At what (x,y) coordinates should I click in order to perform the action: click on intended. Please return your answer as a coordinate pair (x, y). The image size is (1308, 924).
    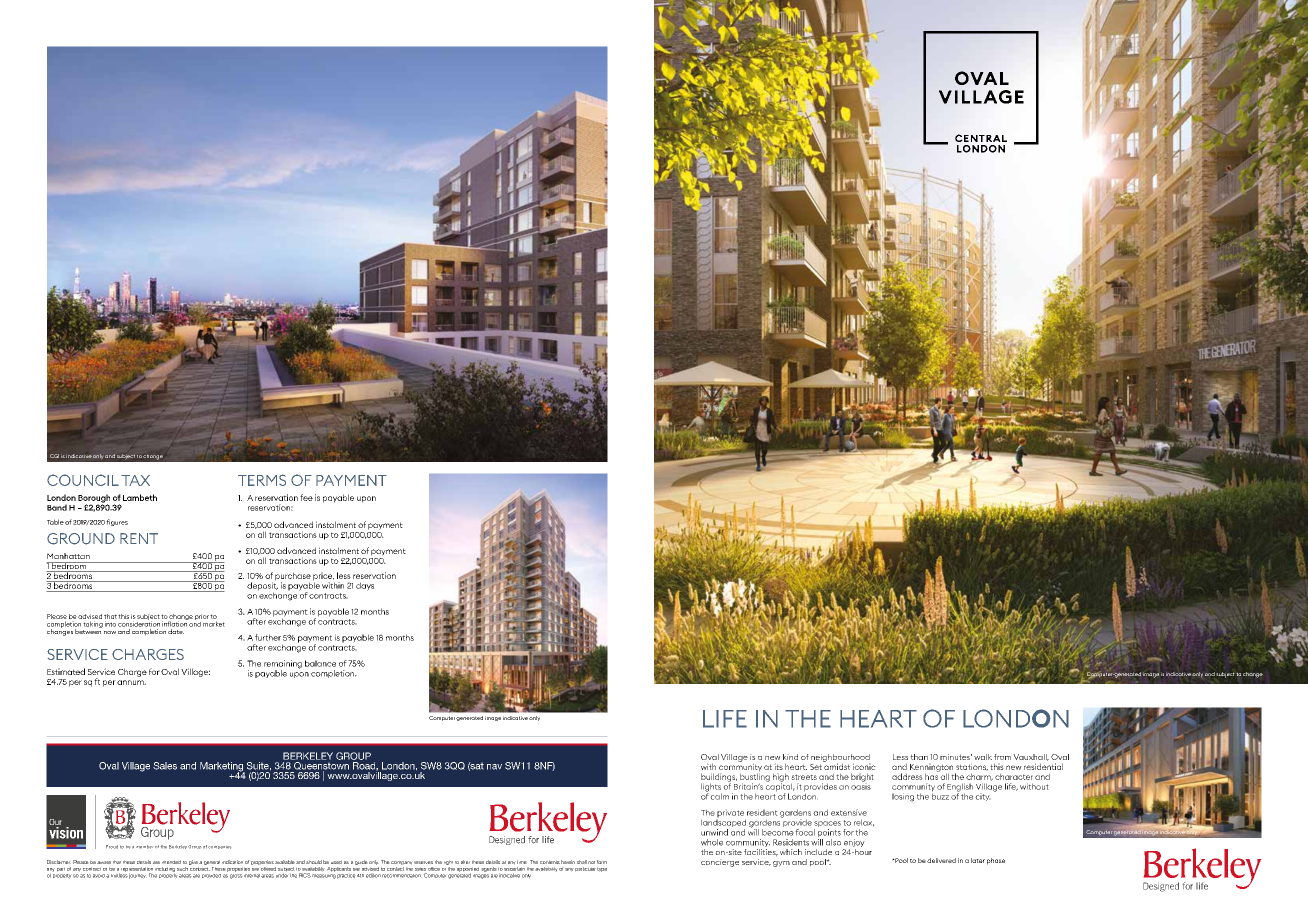
    Looking at the image, I should click on (171, 862).
